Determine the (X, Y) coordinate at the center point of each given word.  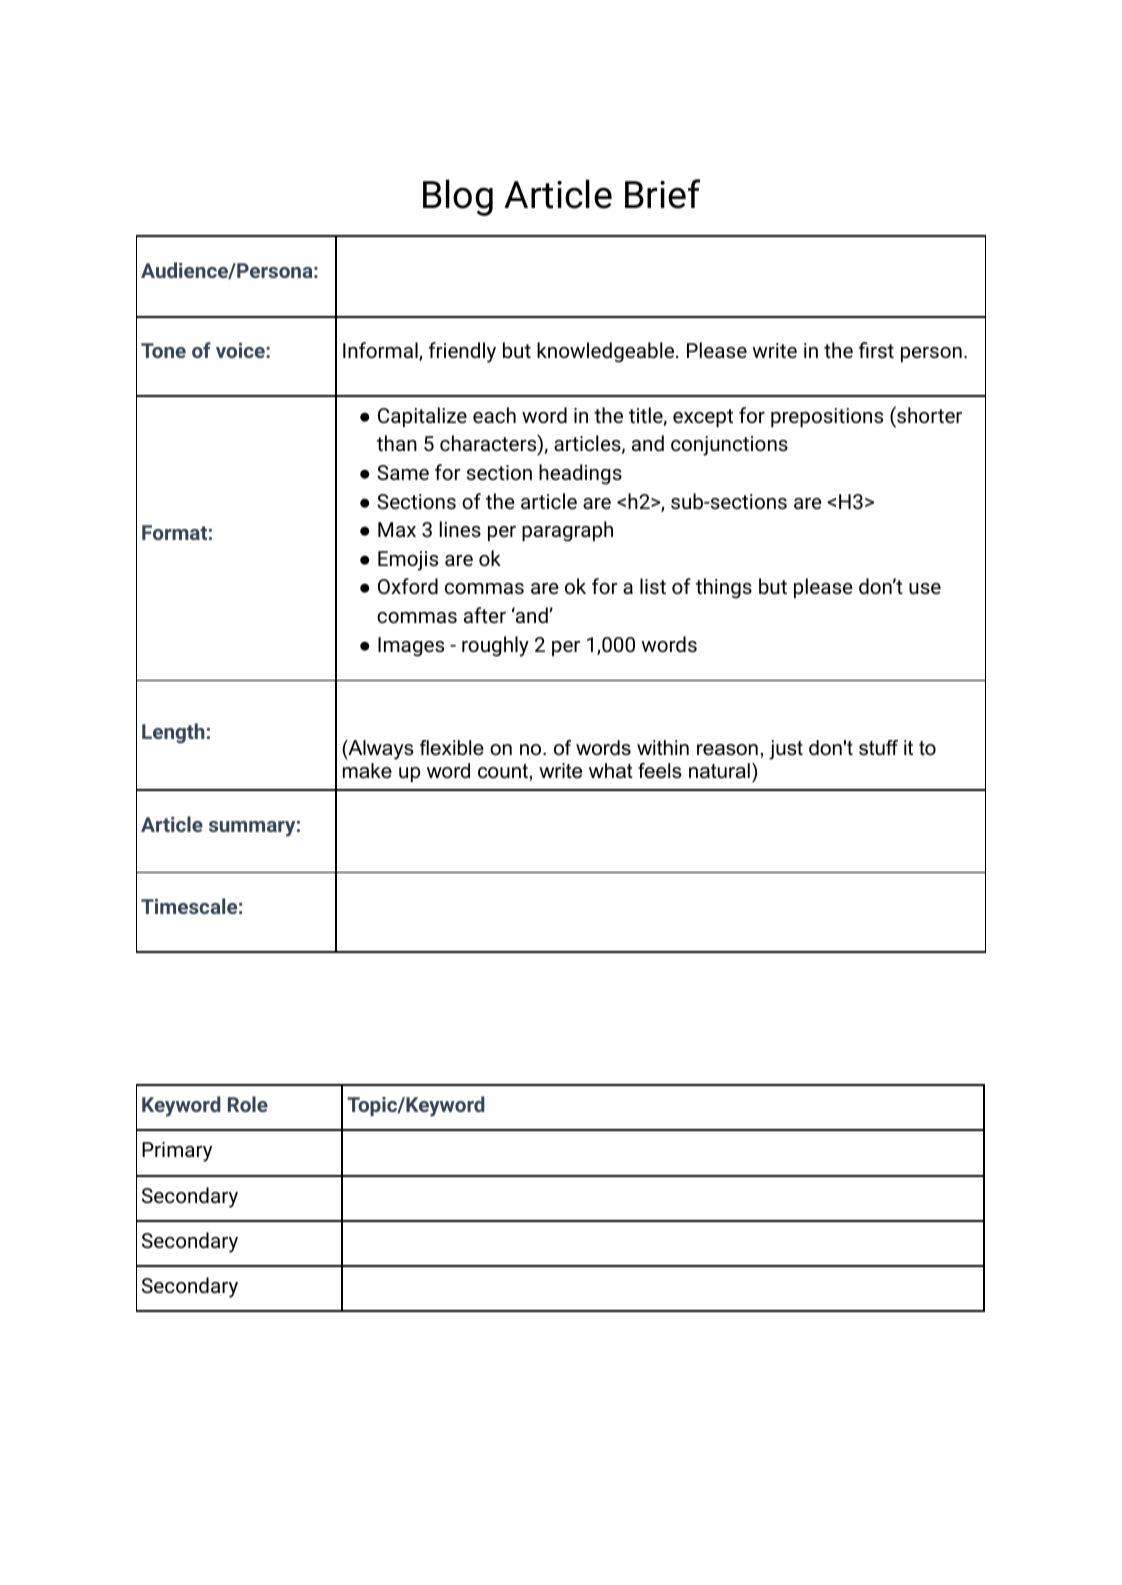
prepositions (827, 418)
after (485, 615)
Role (248, 1104)
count (503, 771)
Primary (177, 1152)
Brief (662, 194)
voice (241, 350)
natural (719, 771)
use (925, 588)
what (611, 771)
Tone (163, 350)
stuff (878, 748)
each (494, 415)
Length (173, 733)
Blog (458, 197)
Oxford (408, 586)
